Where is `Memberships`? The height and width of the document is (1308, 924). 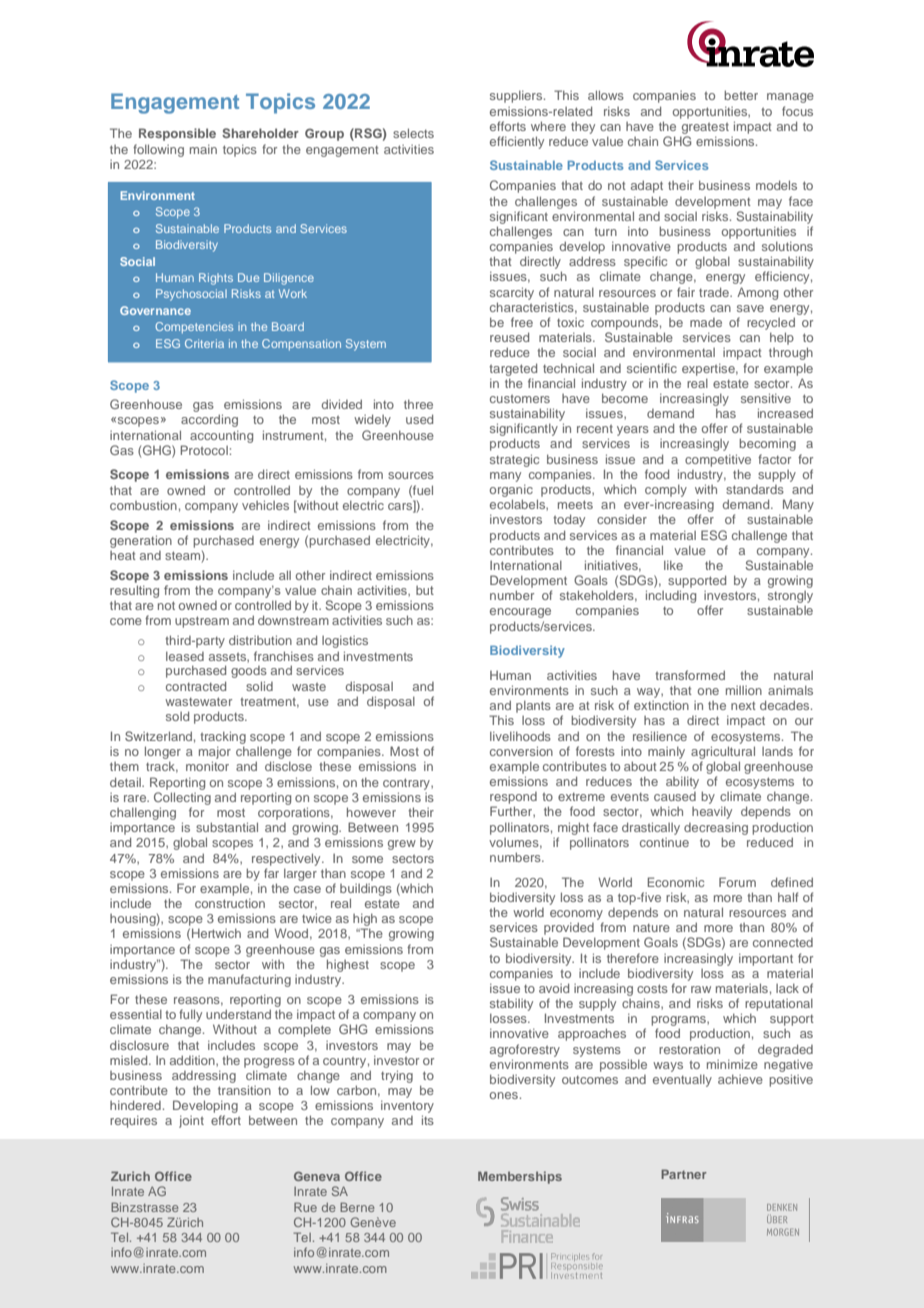
Memberships is located at coordinates (520, 1177).
